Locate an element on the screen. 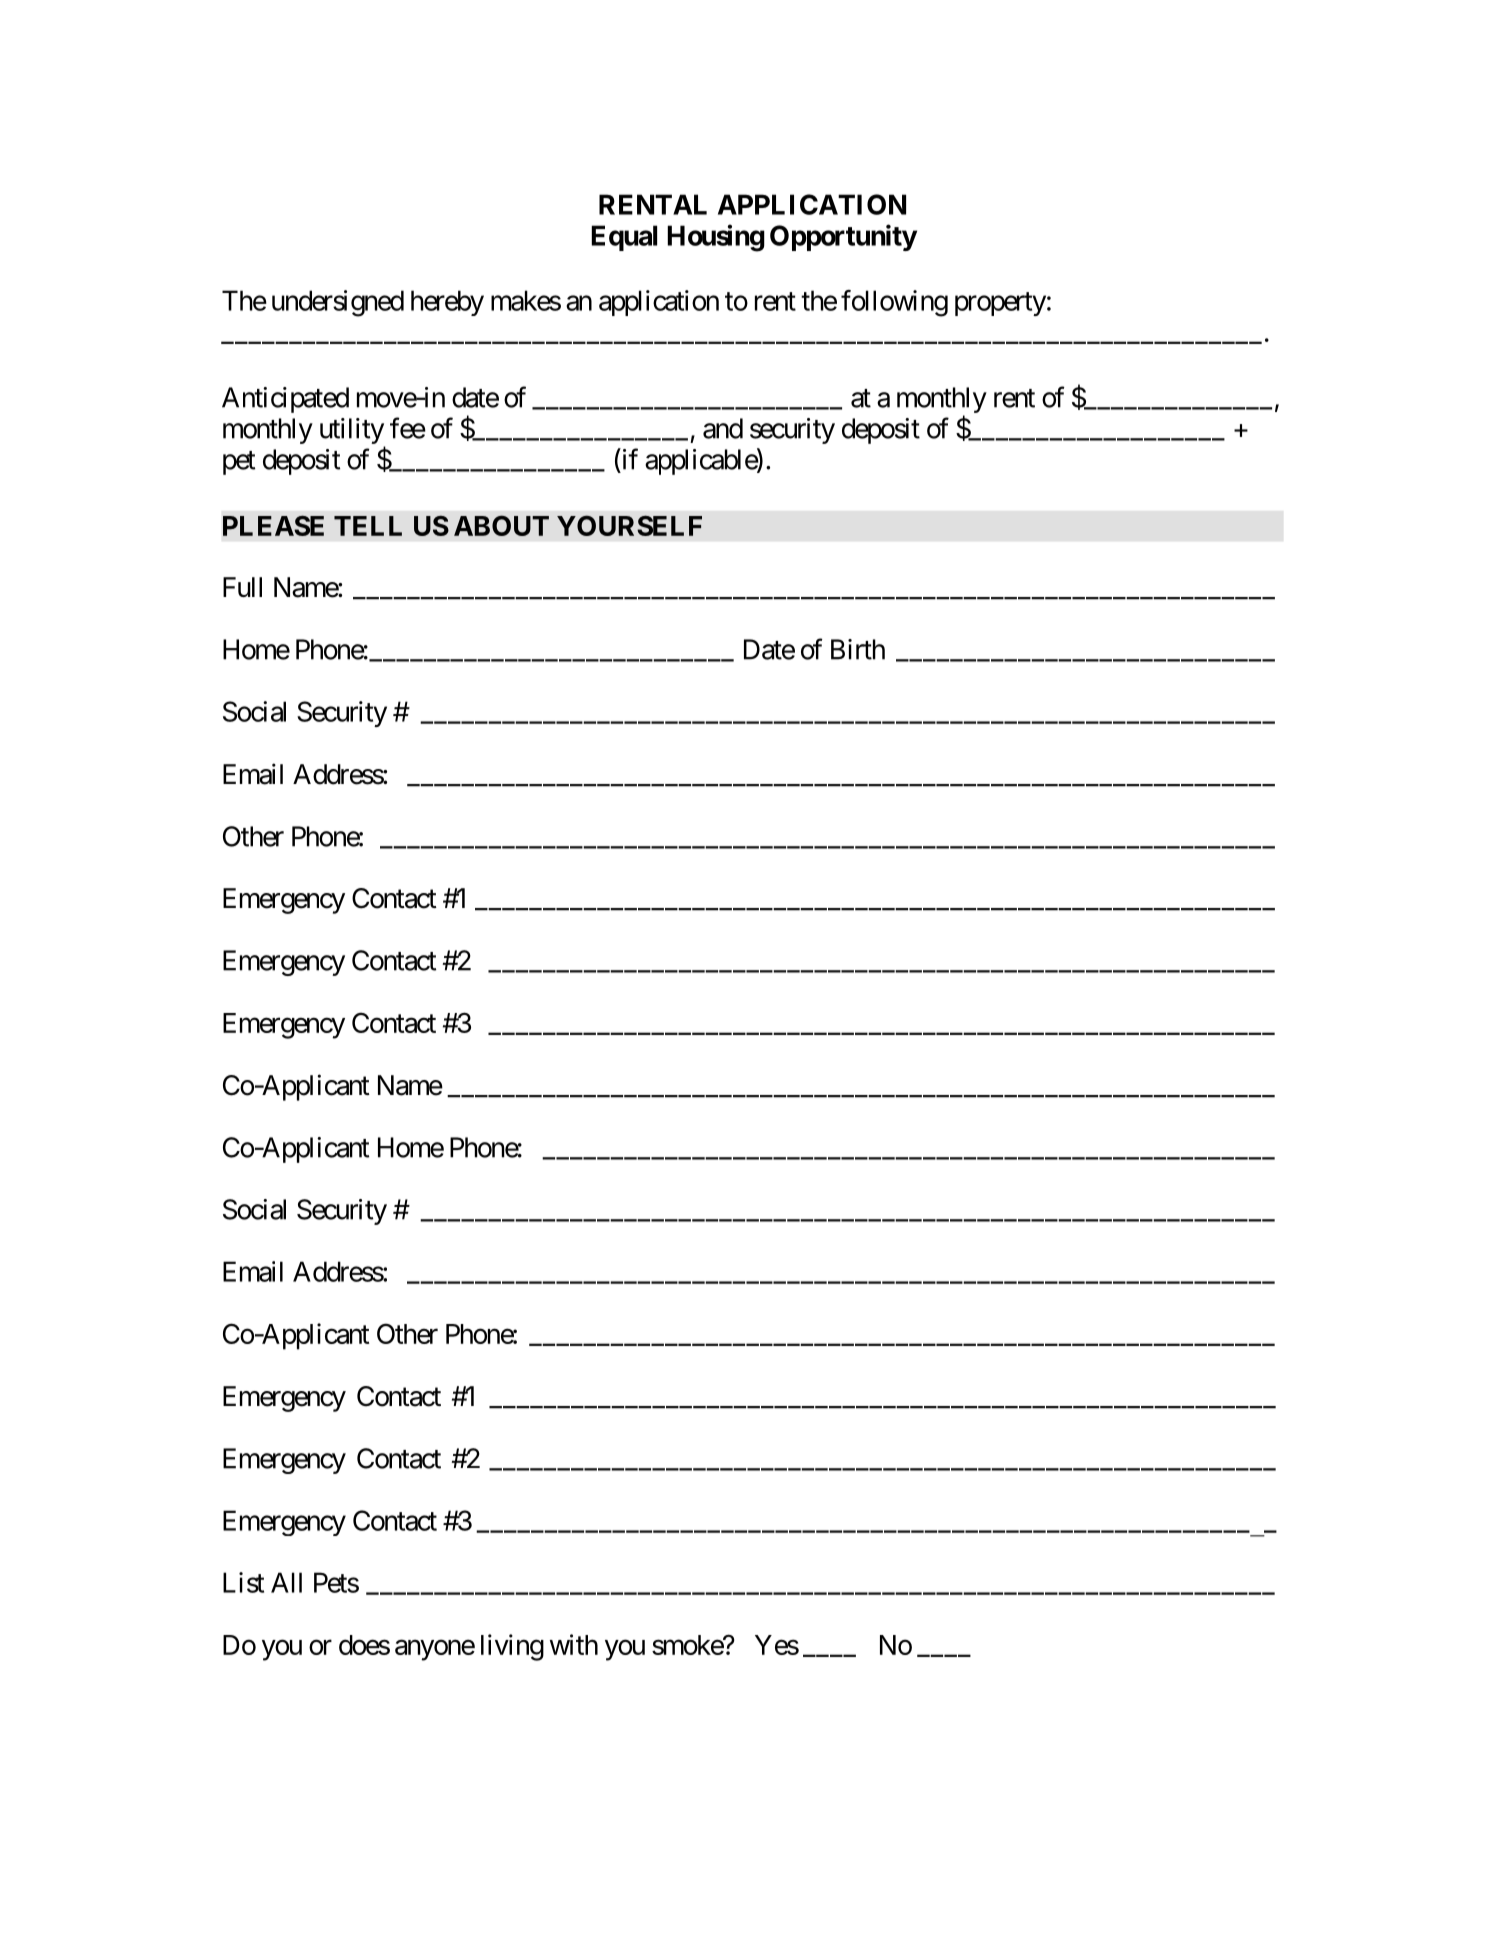  TELL is located at coordinates (368, 526).
